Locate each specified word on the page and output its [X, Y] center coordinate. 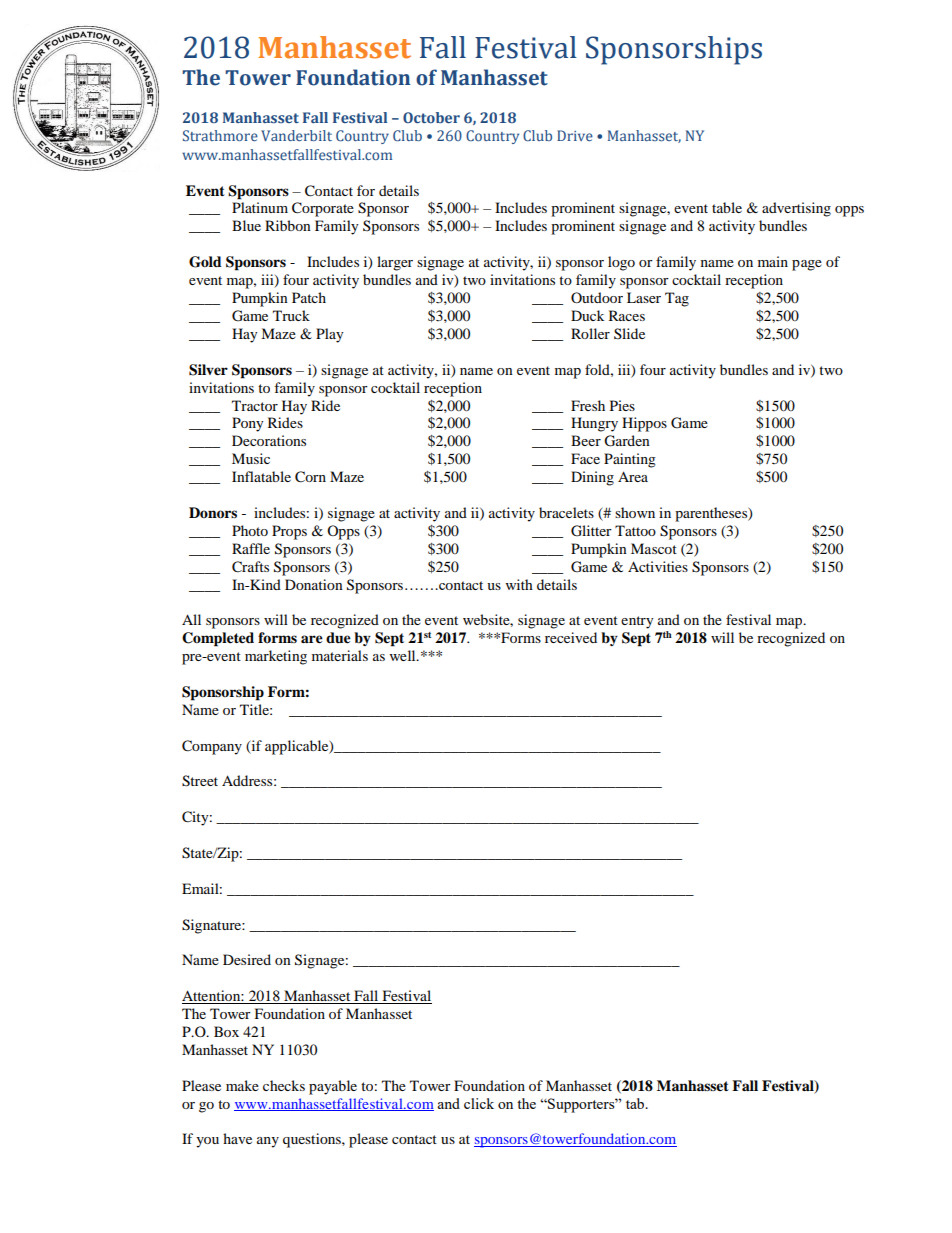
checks [284, 1085]
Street [200, 781]
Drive [575, 135]
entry [637, 622]
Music [251, 458]
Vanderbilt [296, 135]
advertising [796, 209]
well [404, 655]
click [479, 1103]
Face [585, 458]
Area [633, 476]
